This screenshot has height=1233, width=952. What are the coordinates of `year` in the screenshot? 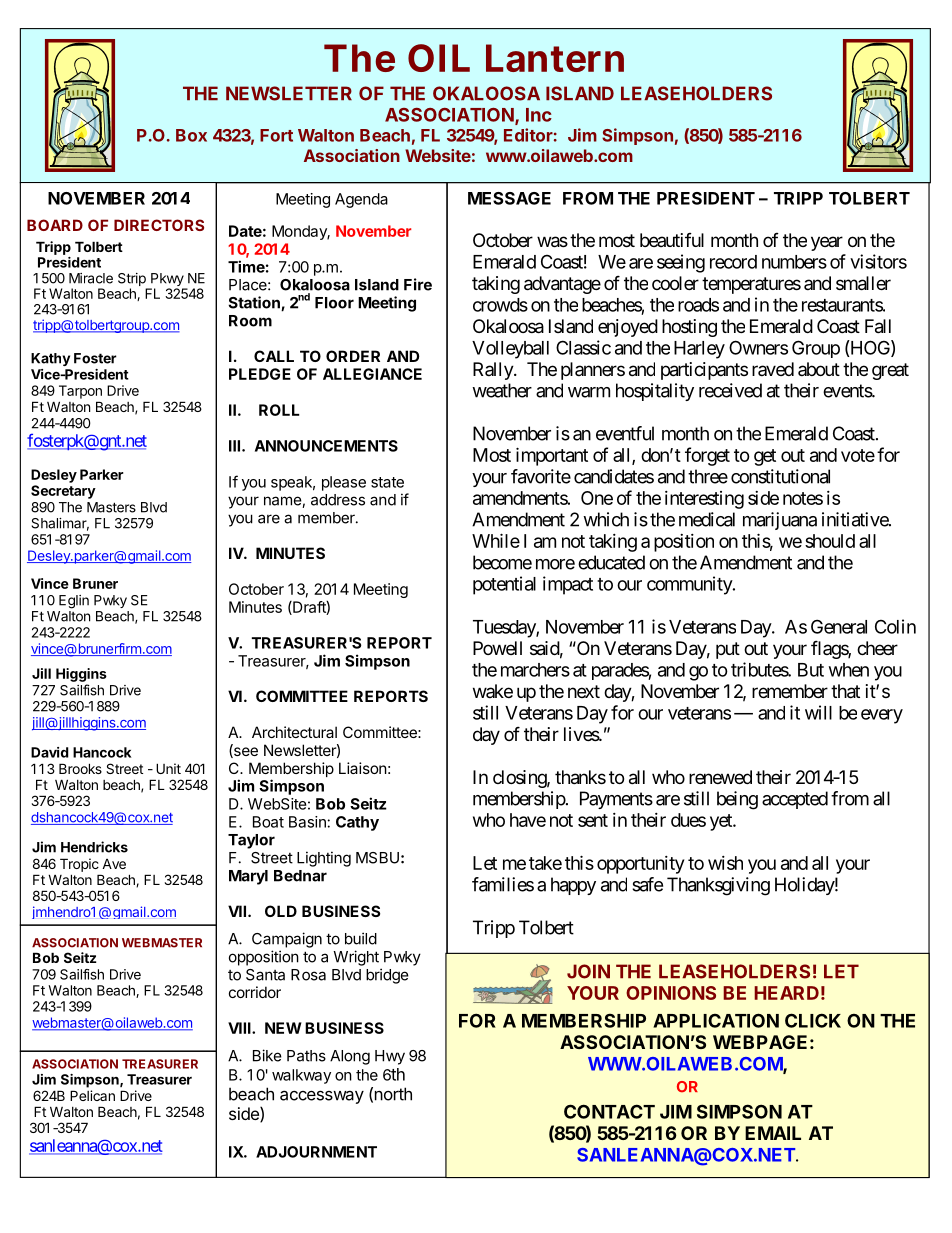 It's located at (827, 243).
